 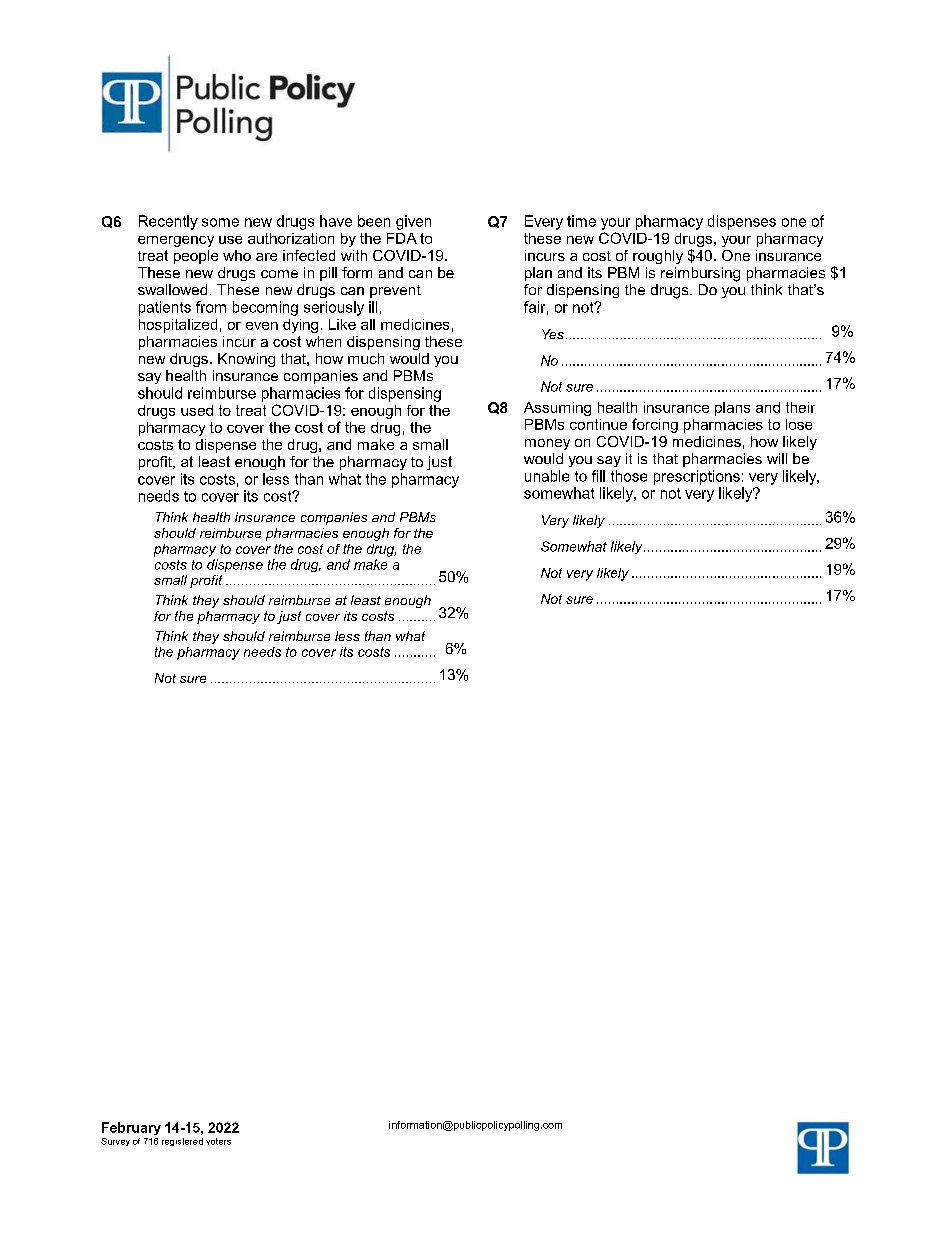 What do you see at coordinates (629, 476) in the screenshot?
I see `those` at bounding box center [629, 476].
